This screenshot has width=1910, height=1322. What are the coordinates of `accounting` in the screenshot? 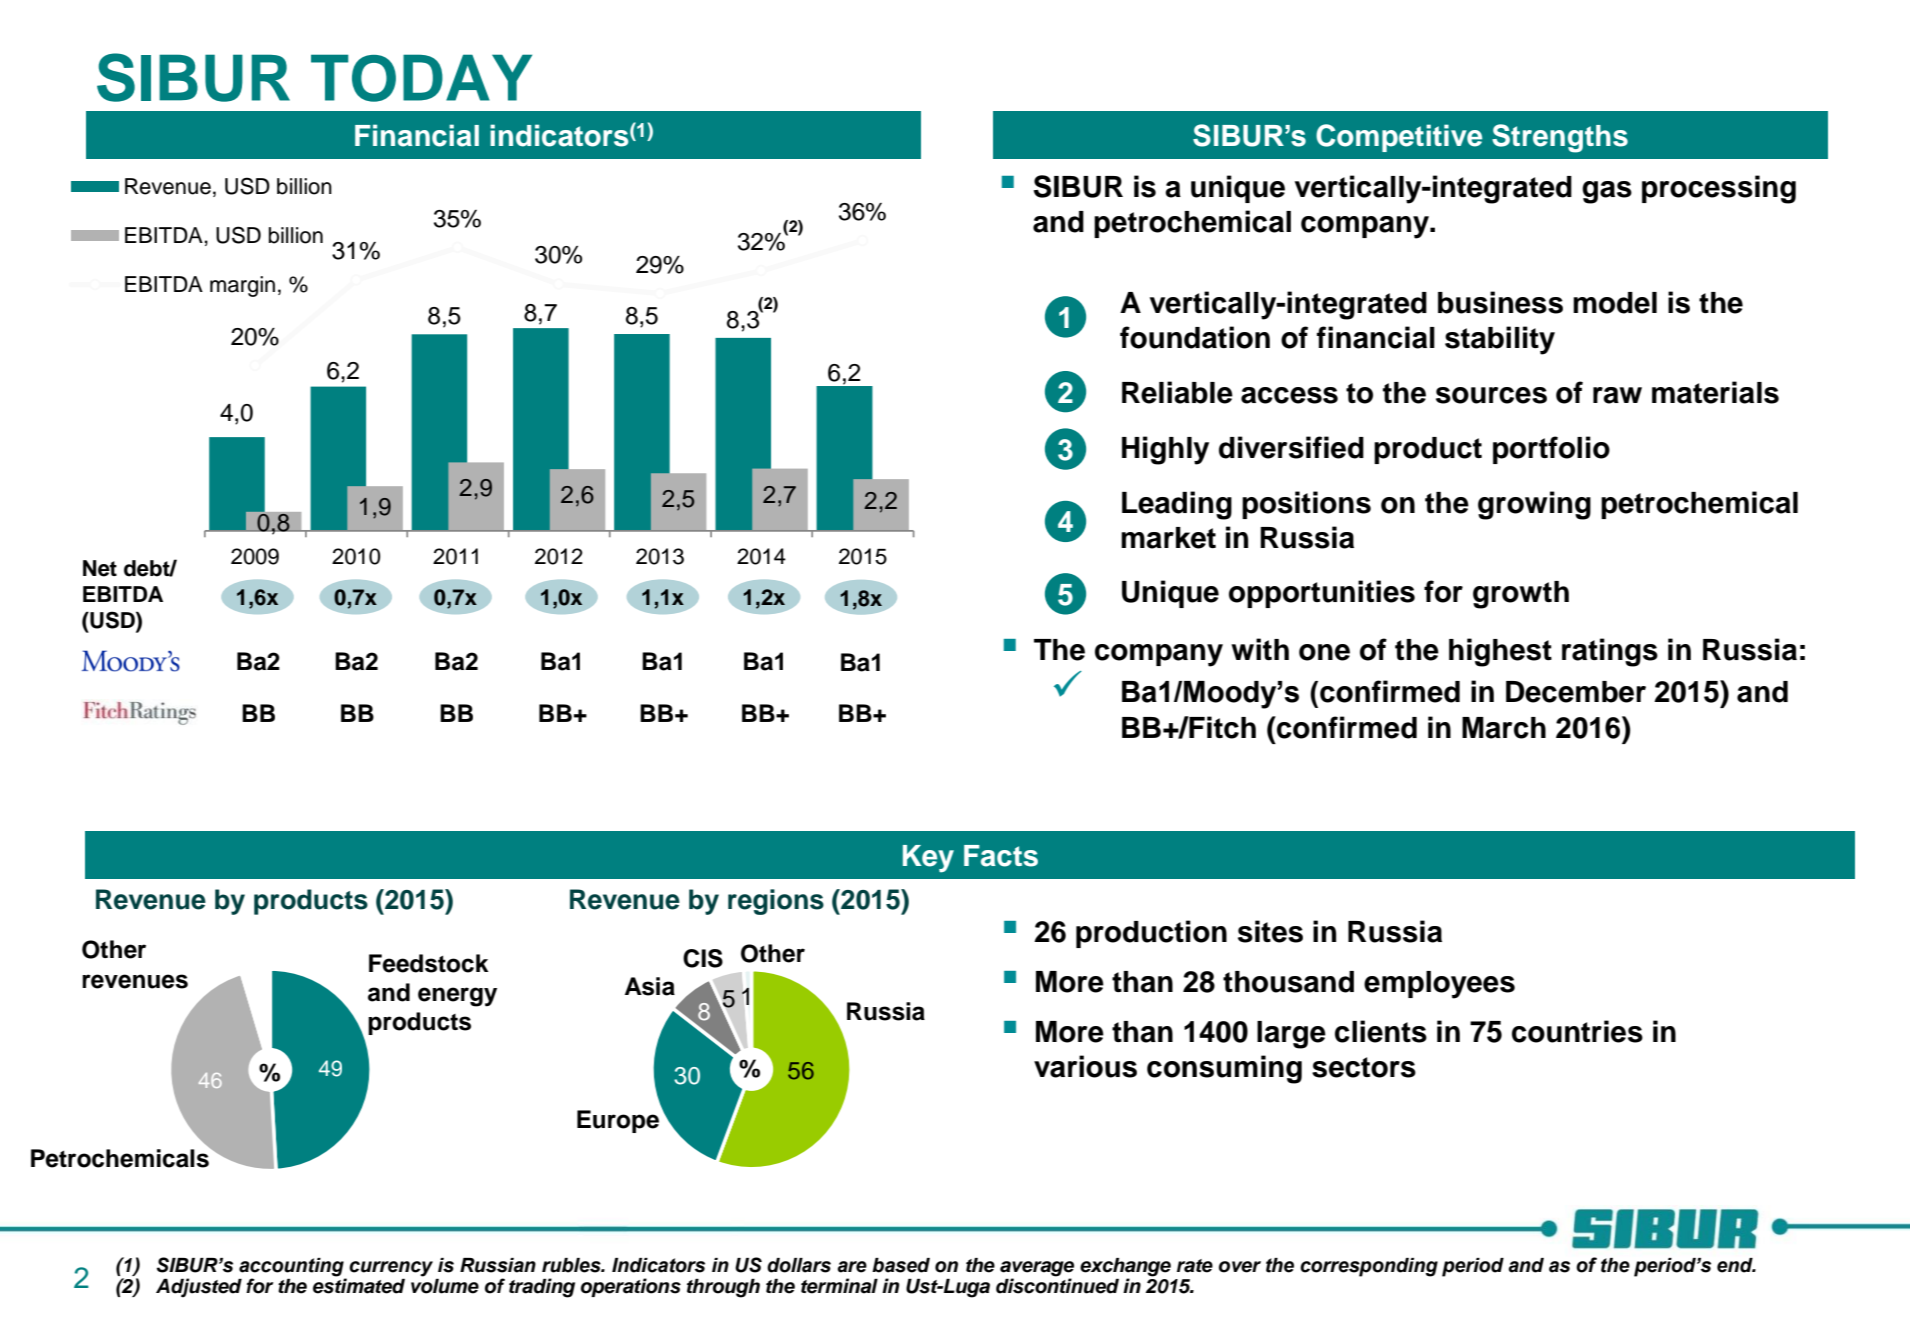 It's located at (291, 1267).
